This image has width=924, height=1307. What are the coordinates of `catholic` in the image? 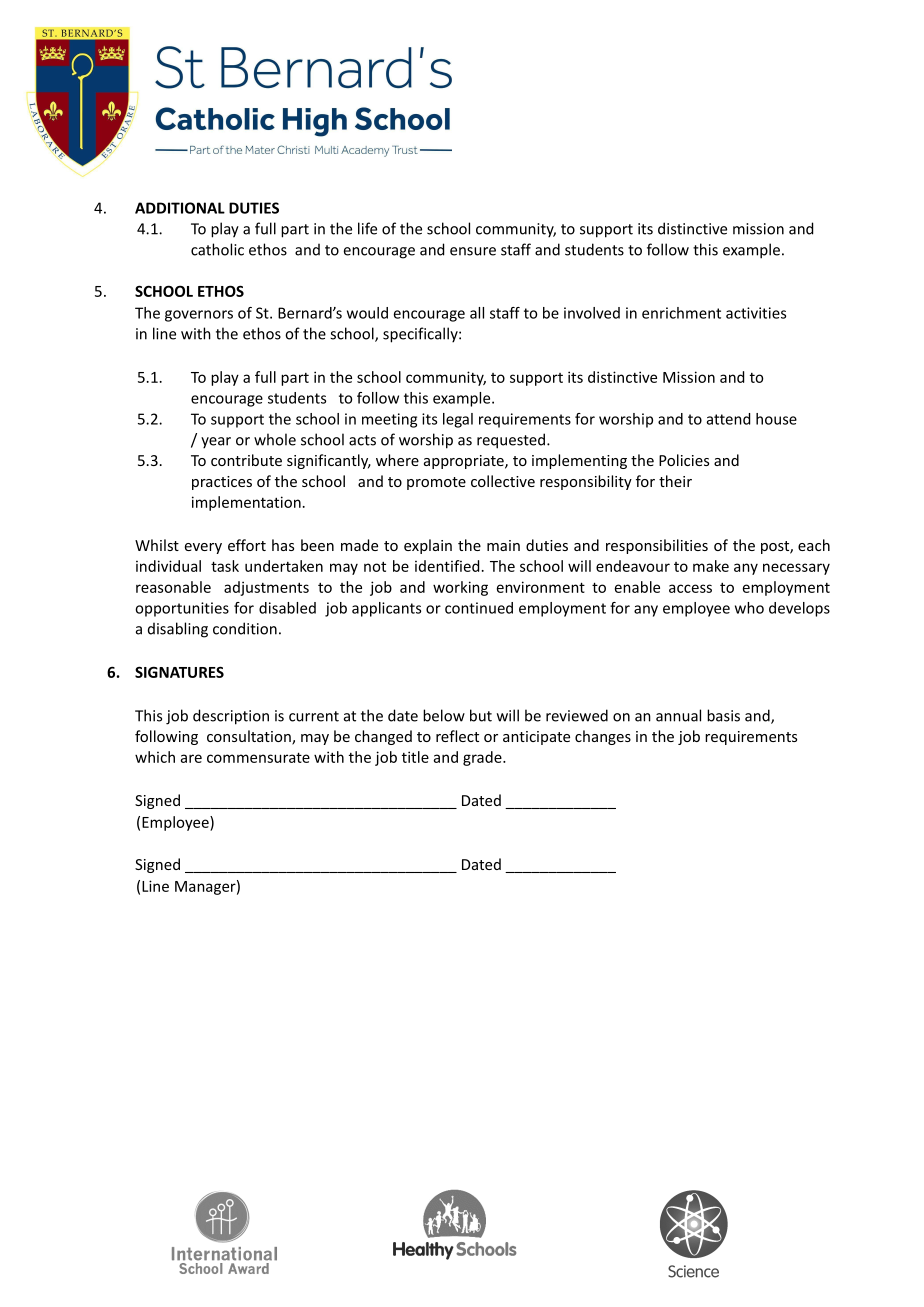 It's located at (217, 249).
